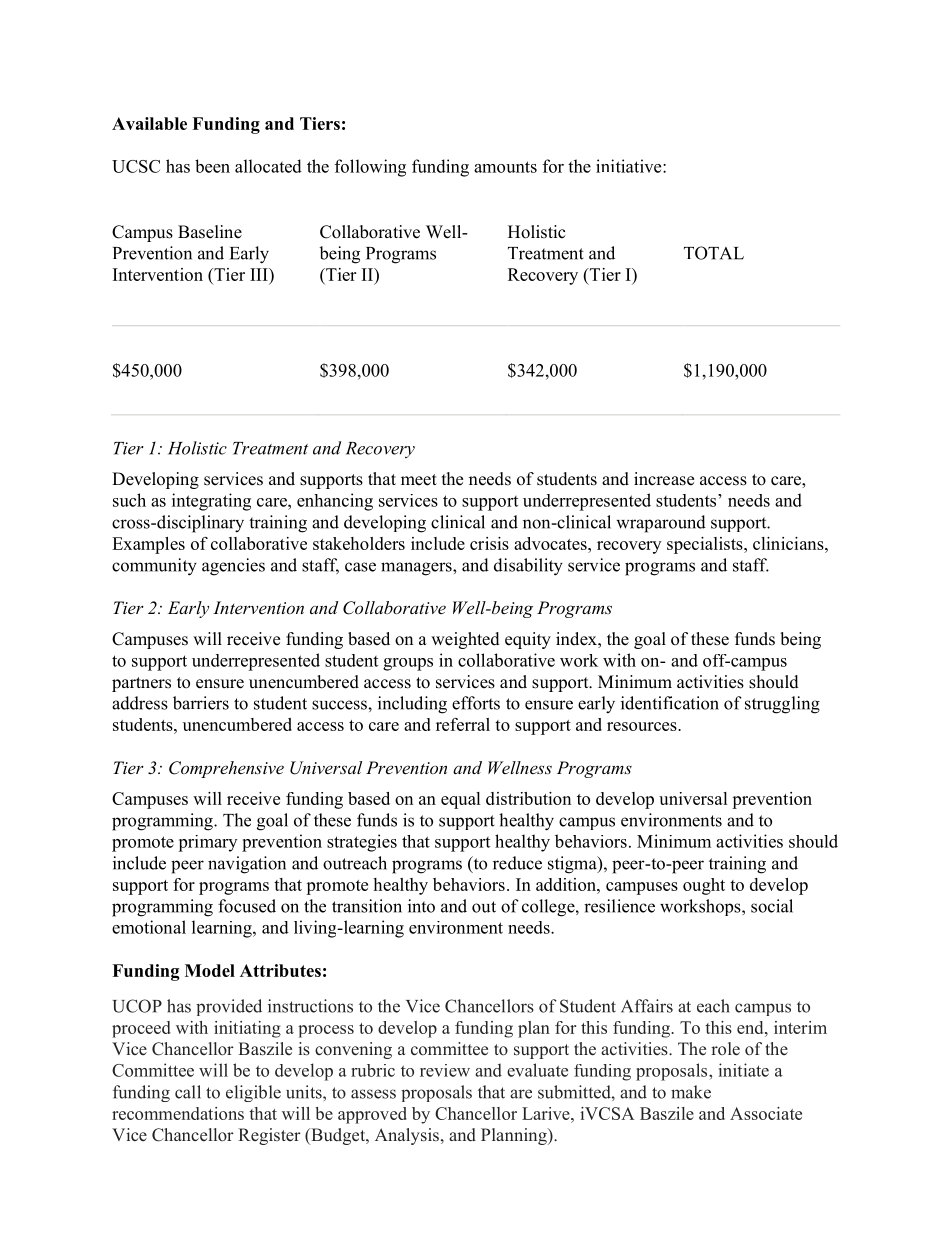 This screenshot has width=952, height=1233. What do you see at coordinates (465, 640) in the screenshot?
I see `weighted` at bounding box center [465, 640].
